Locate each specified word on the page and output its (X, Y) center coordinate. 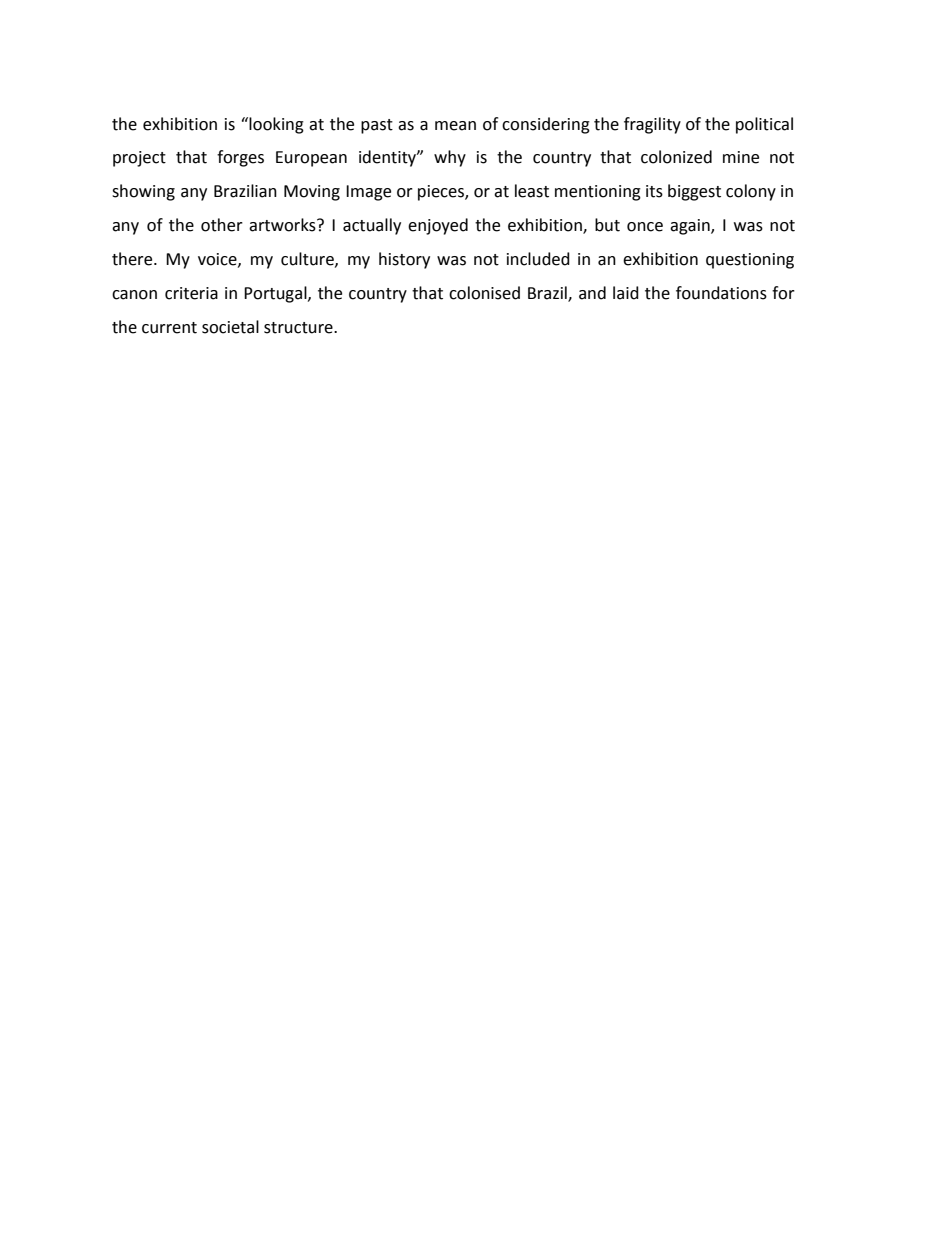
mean (455, 126)
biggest (694, 192)
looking (276, 125)
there (133, 259)
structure (299, 328)
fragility (652, 125)
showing (143, 192)
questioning (750, 261)
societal (230, 327)
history (404, 260)
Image (368, 193)
